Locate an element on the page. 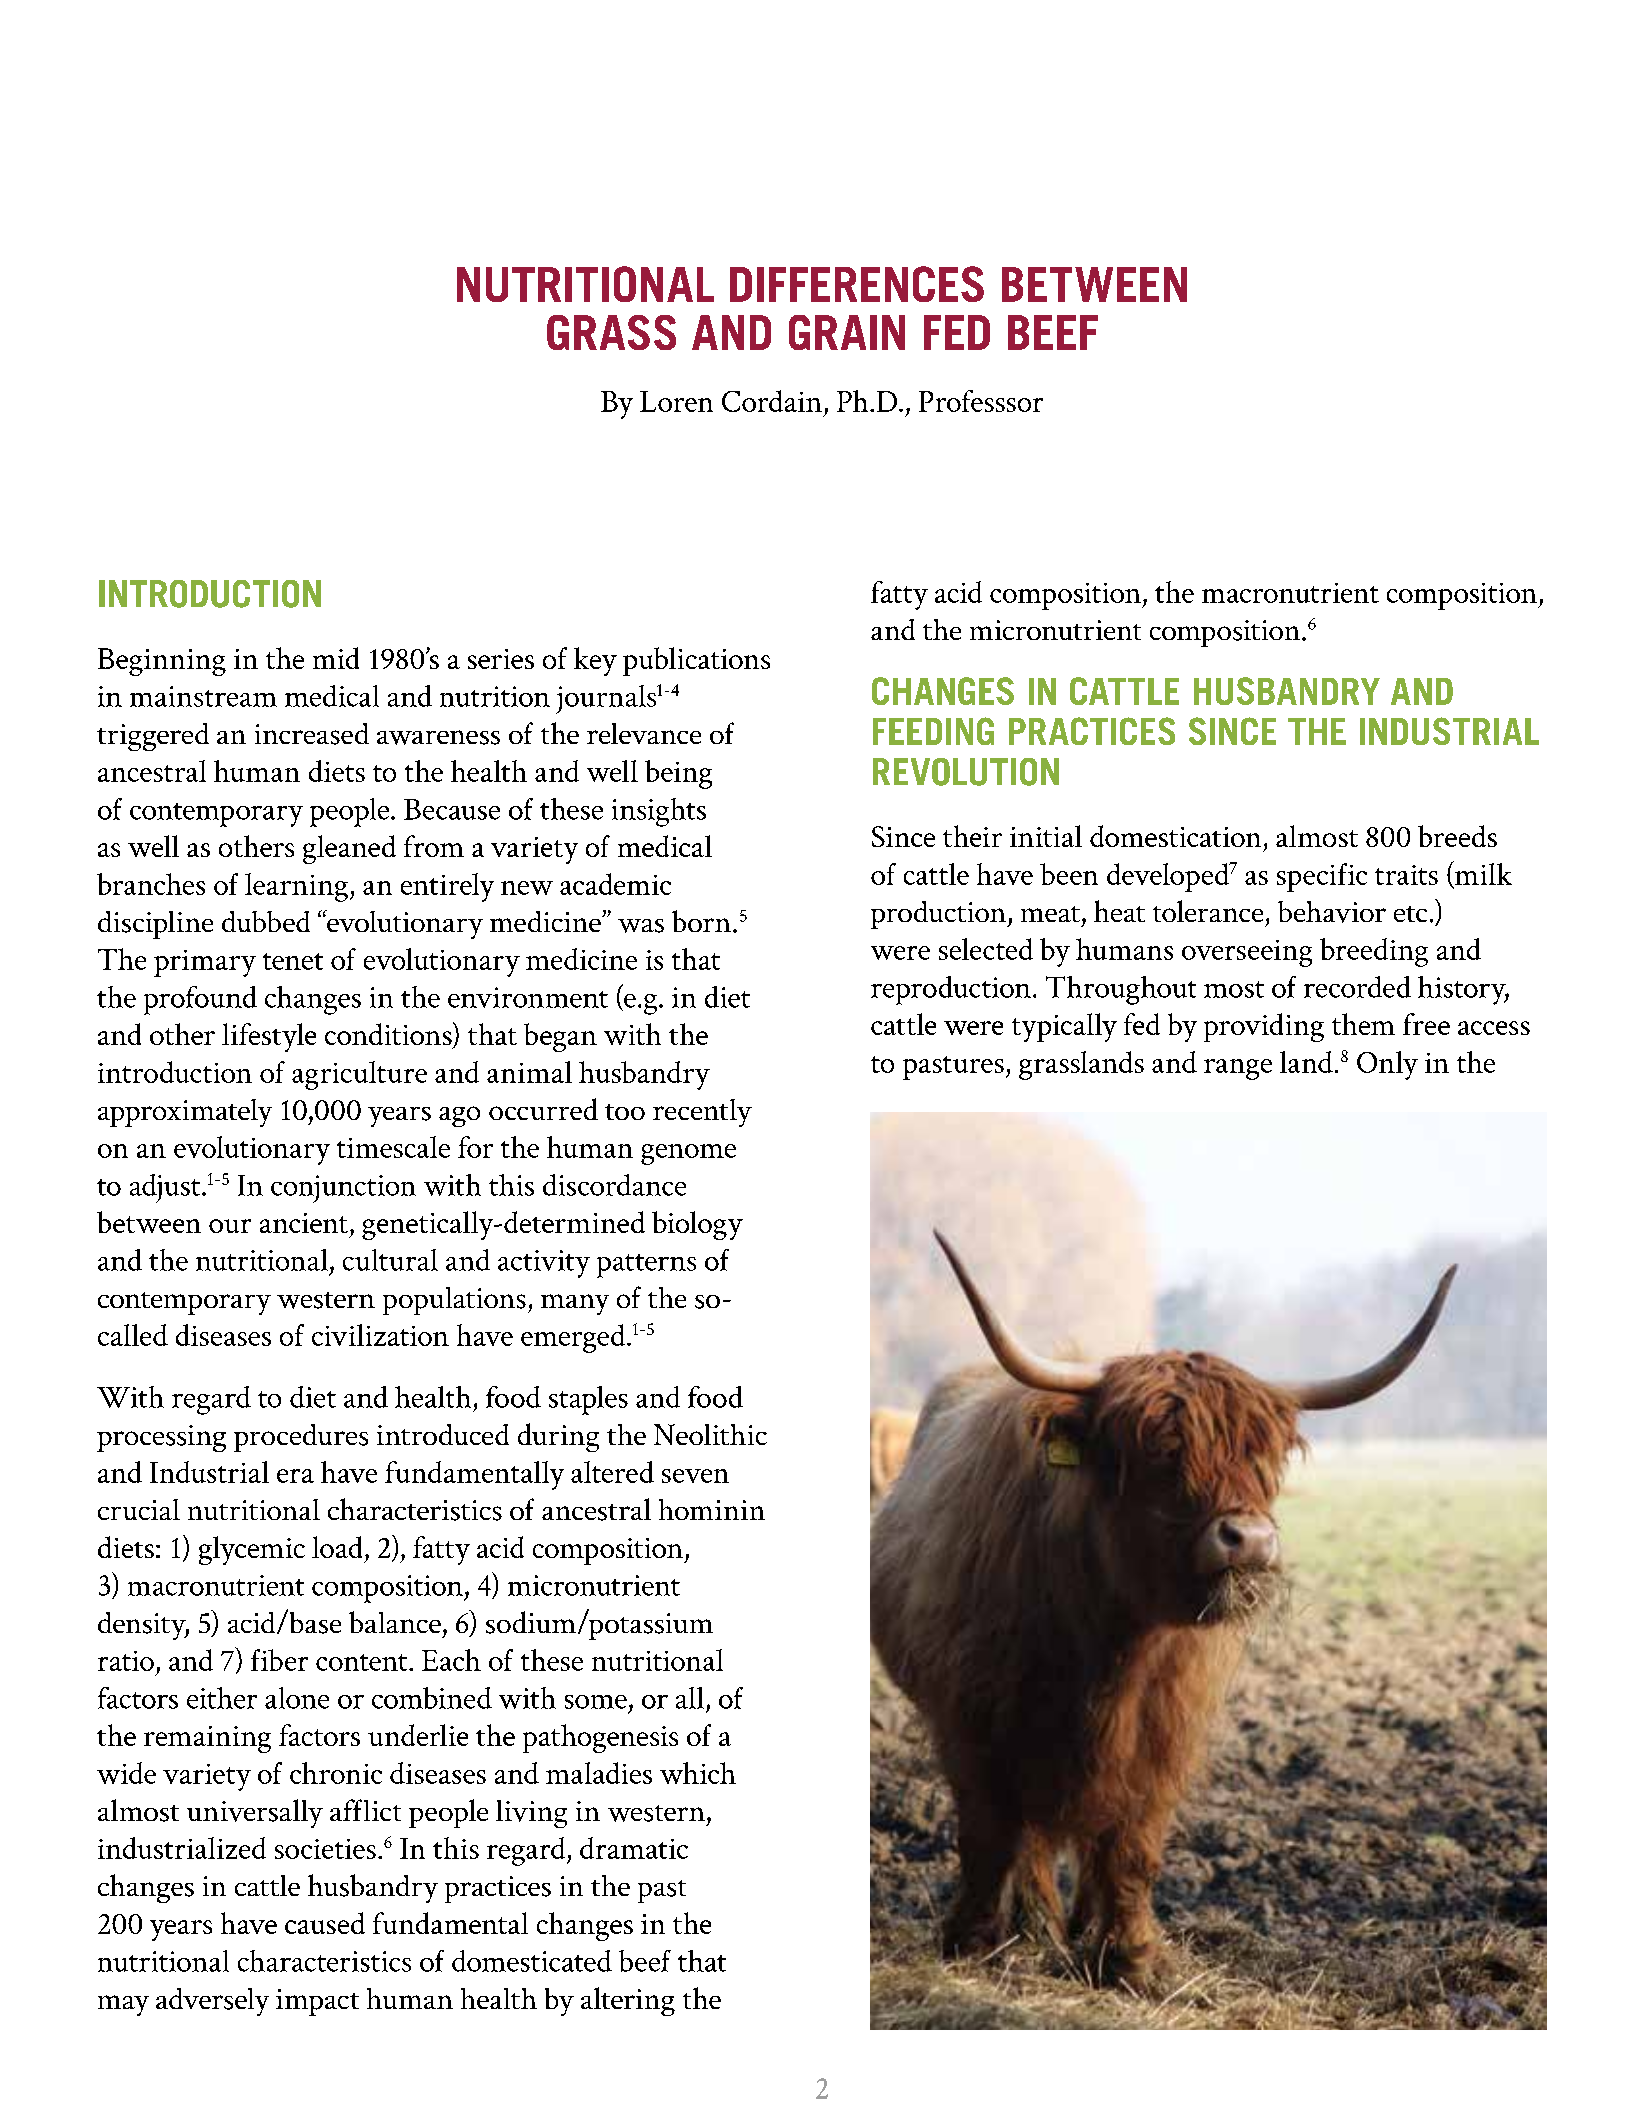 The height and width of the image is (2127, 1644). FEEDING is located at coordinates (933, 731).
